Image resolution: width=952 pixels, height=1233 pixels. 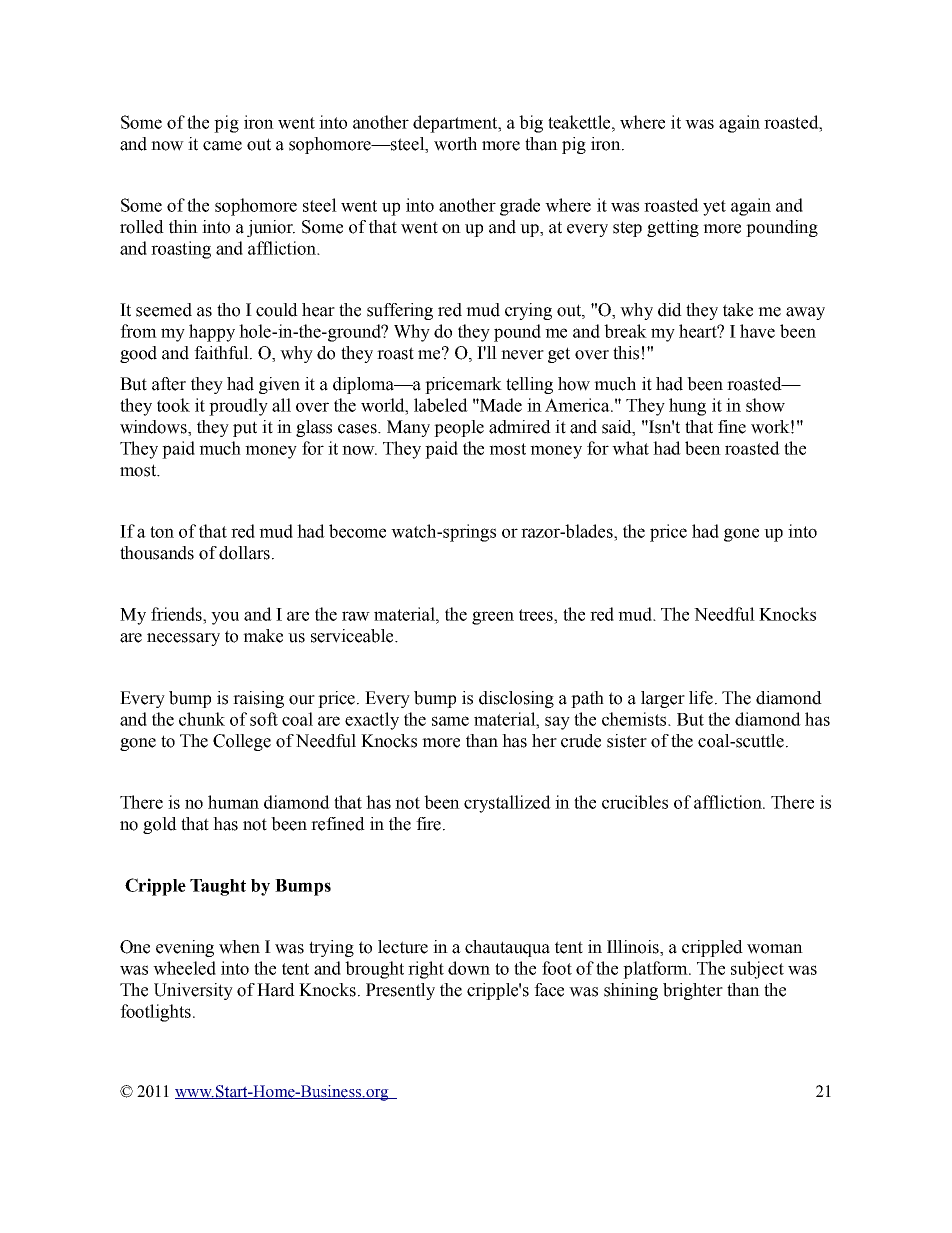 What do you see at coordinates (630, 448) in the screenshot?
I see `what` at bounding box center [630, 448].
